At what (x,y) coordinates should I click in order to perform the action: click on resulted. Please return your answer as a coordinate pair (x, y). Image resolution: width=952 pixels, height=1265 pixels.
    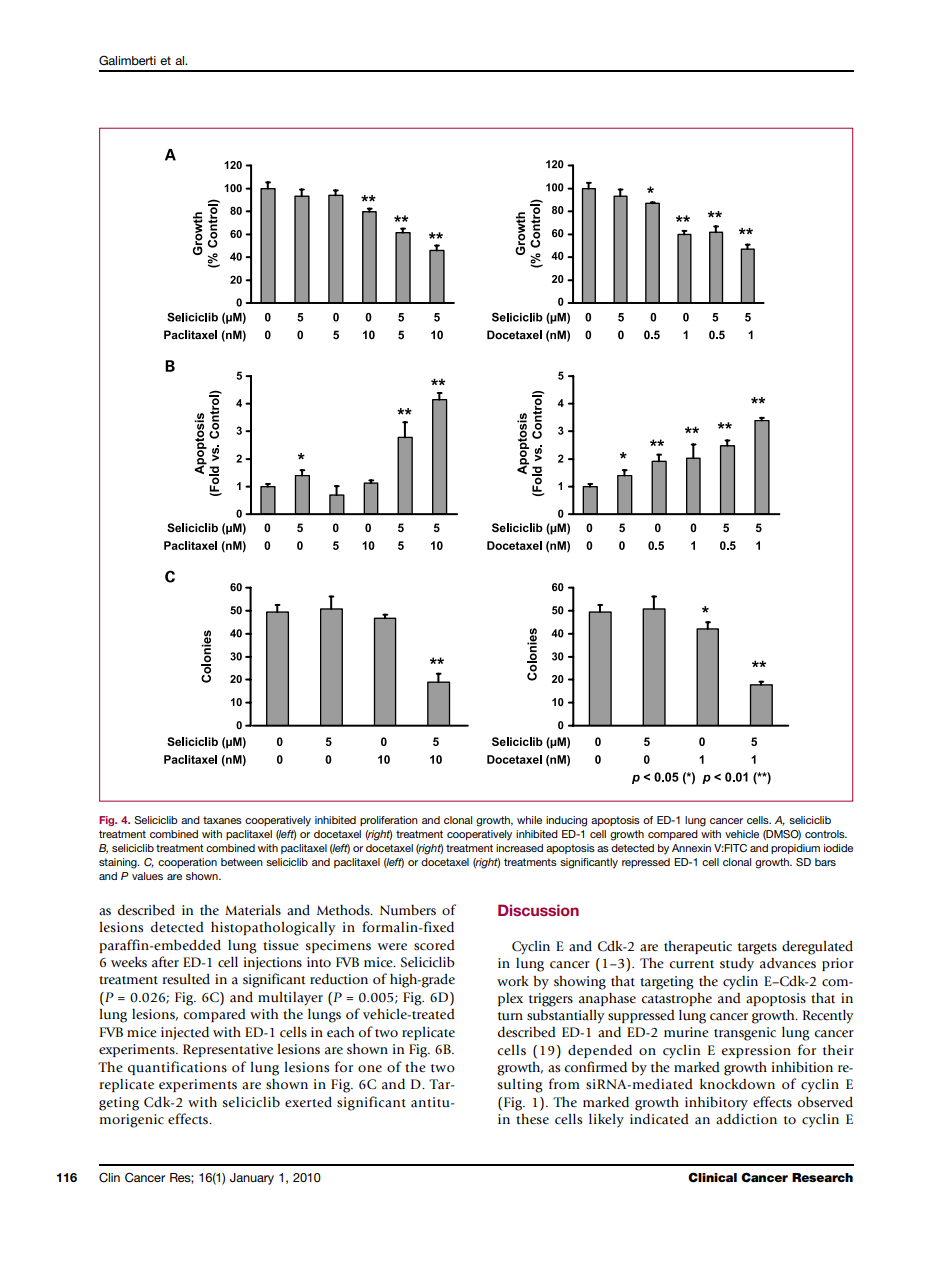
    Looking at the image, I should click on (186, 979).
